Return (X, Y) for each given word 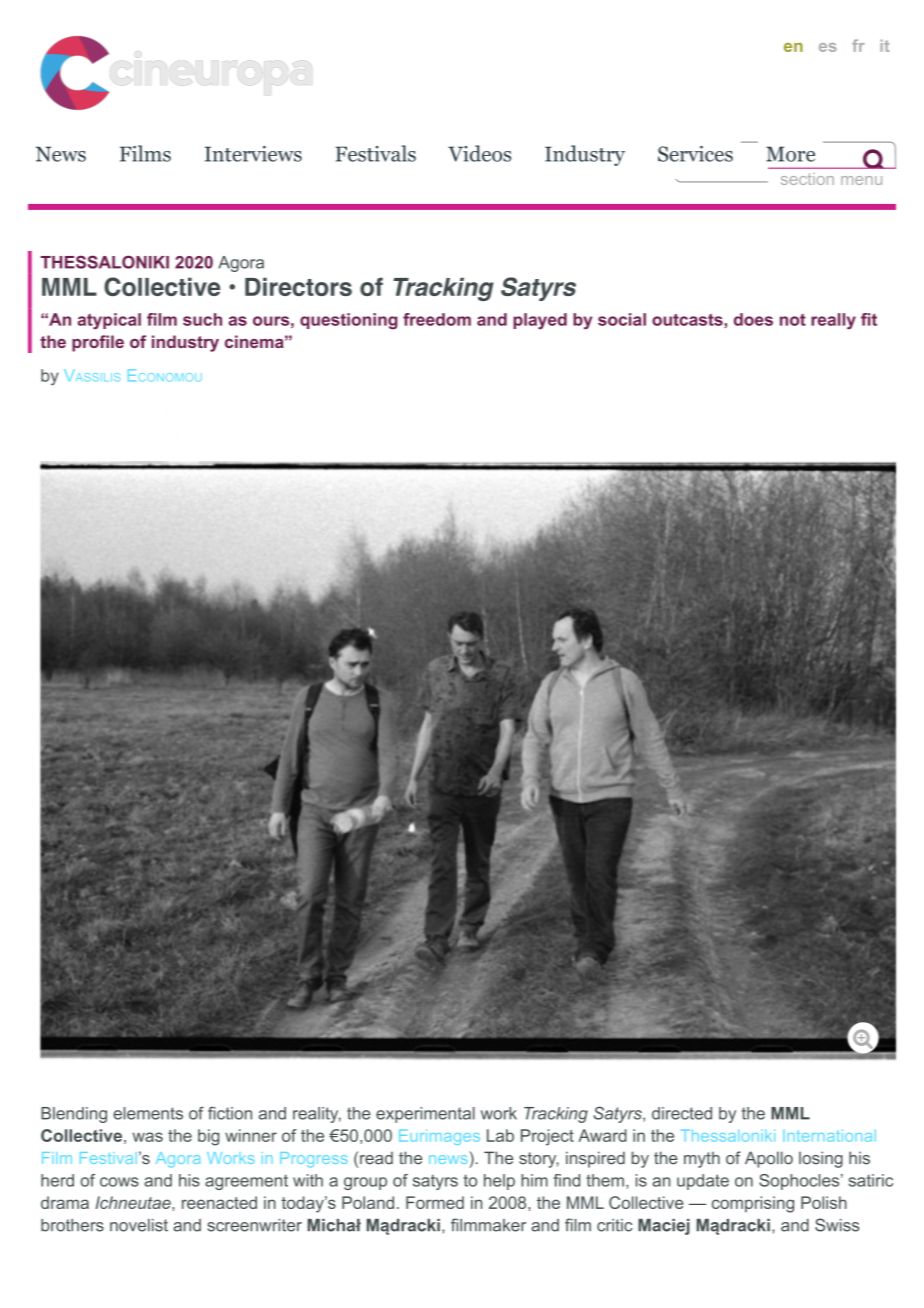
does (753, 319)
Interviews (253, 154)
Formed (435, 1202)
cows (119, 1182)
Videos (479, 153)
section (807, 179)
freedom (437, 319)
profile (98, 343)
